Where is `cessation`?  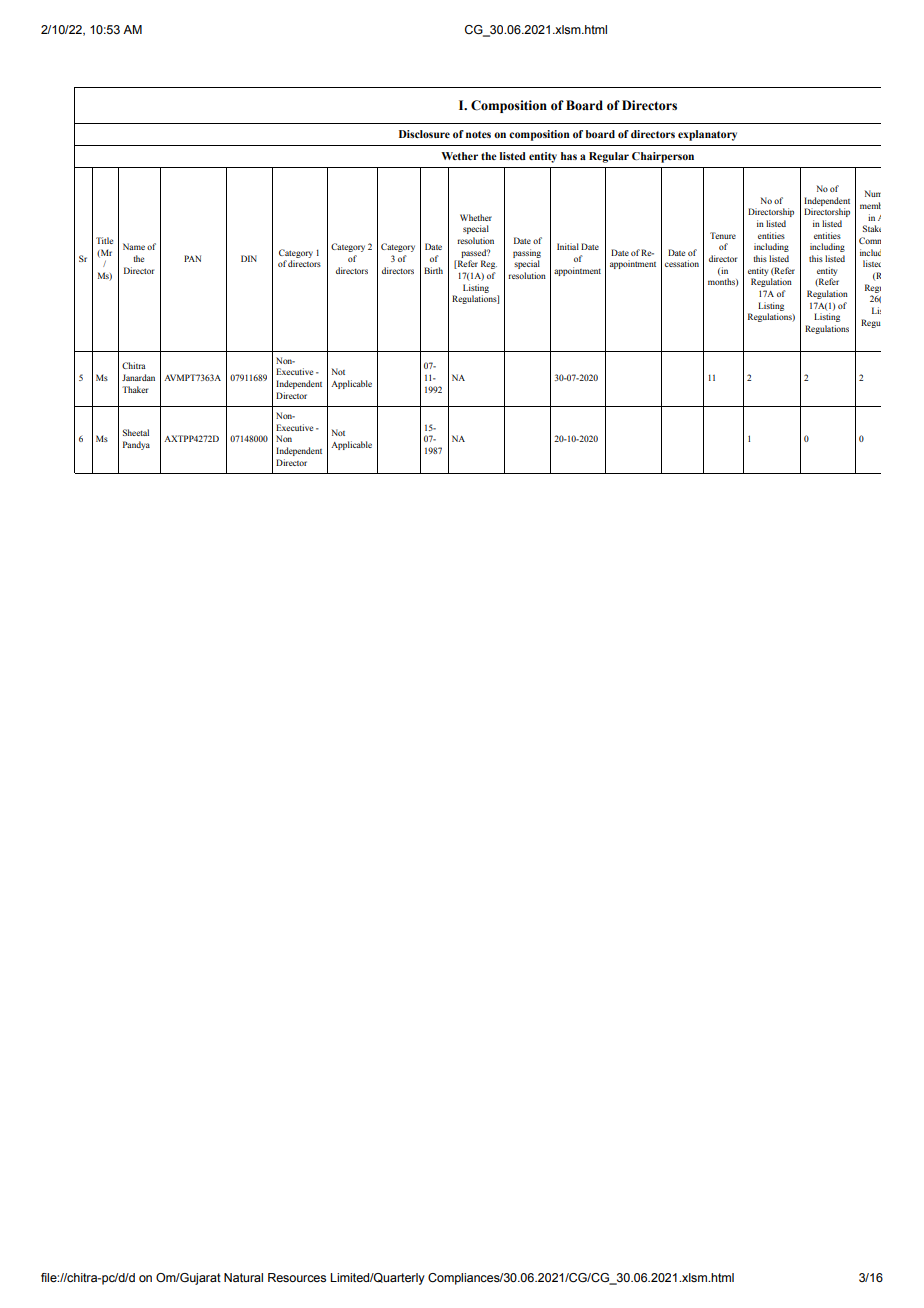
cessation is located at coordinates (682, 263).
